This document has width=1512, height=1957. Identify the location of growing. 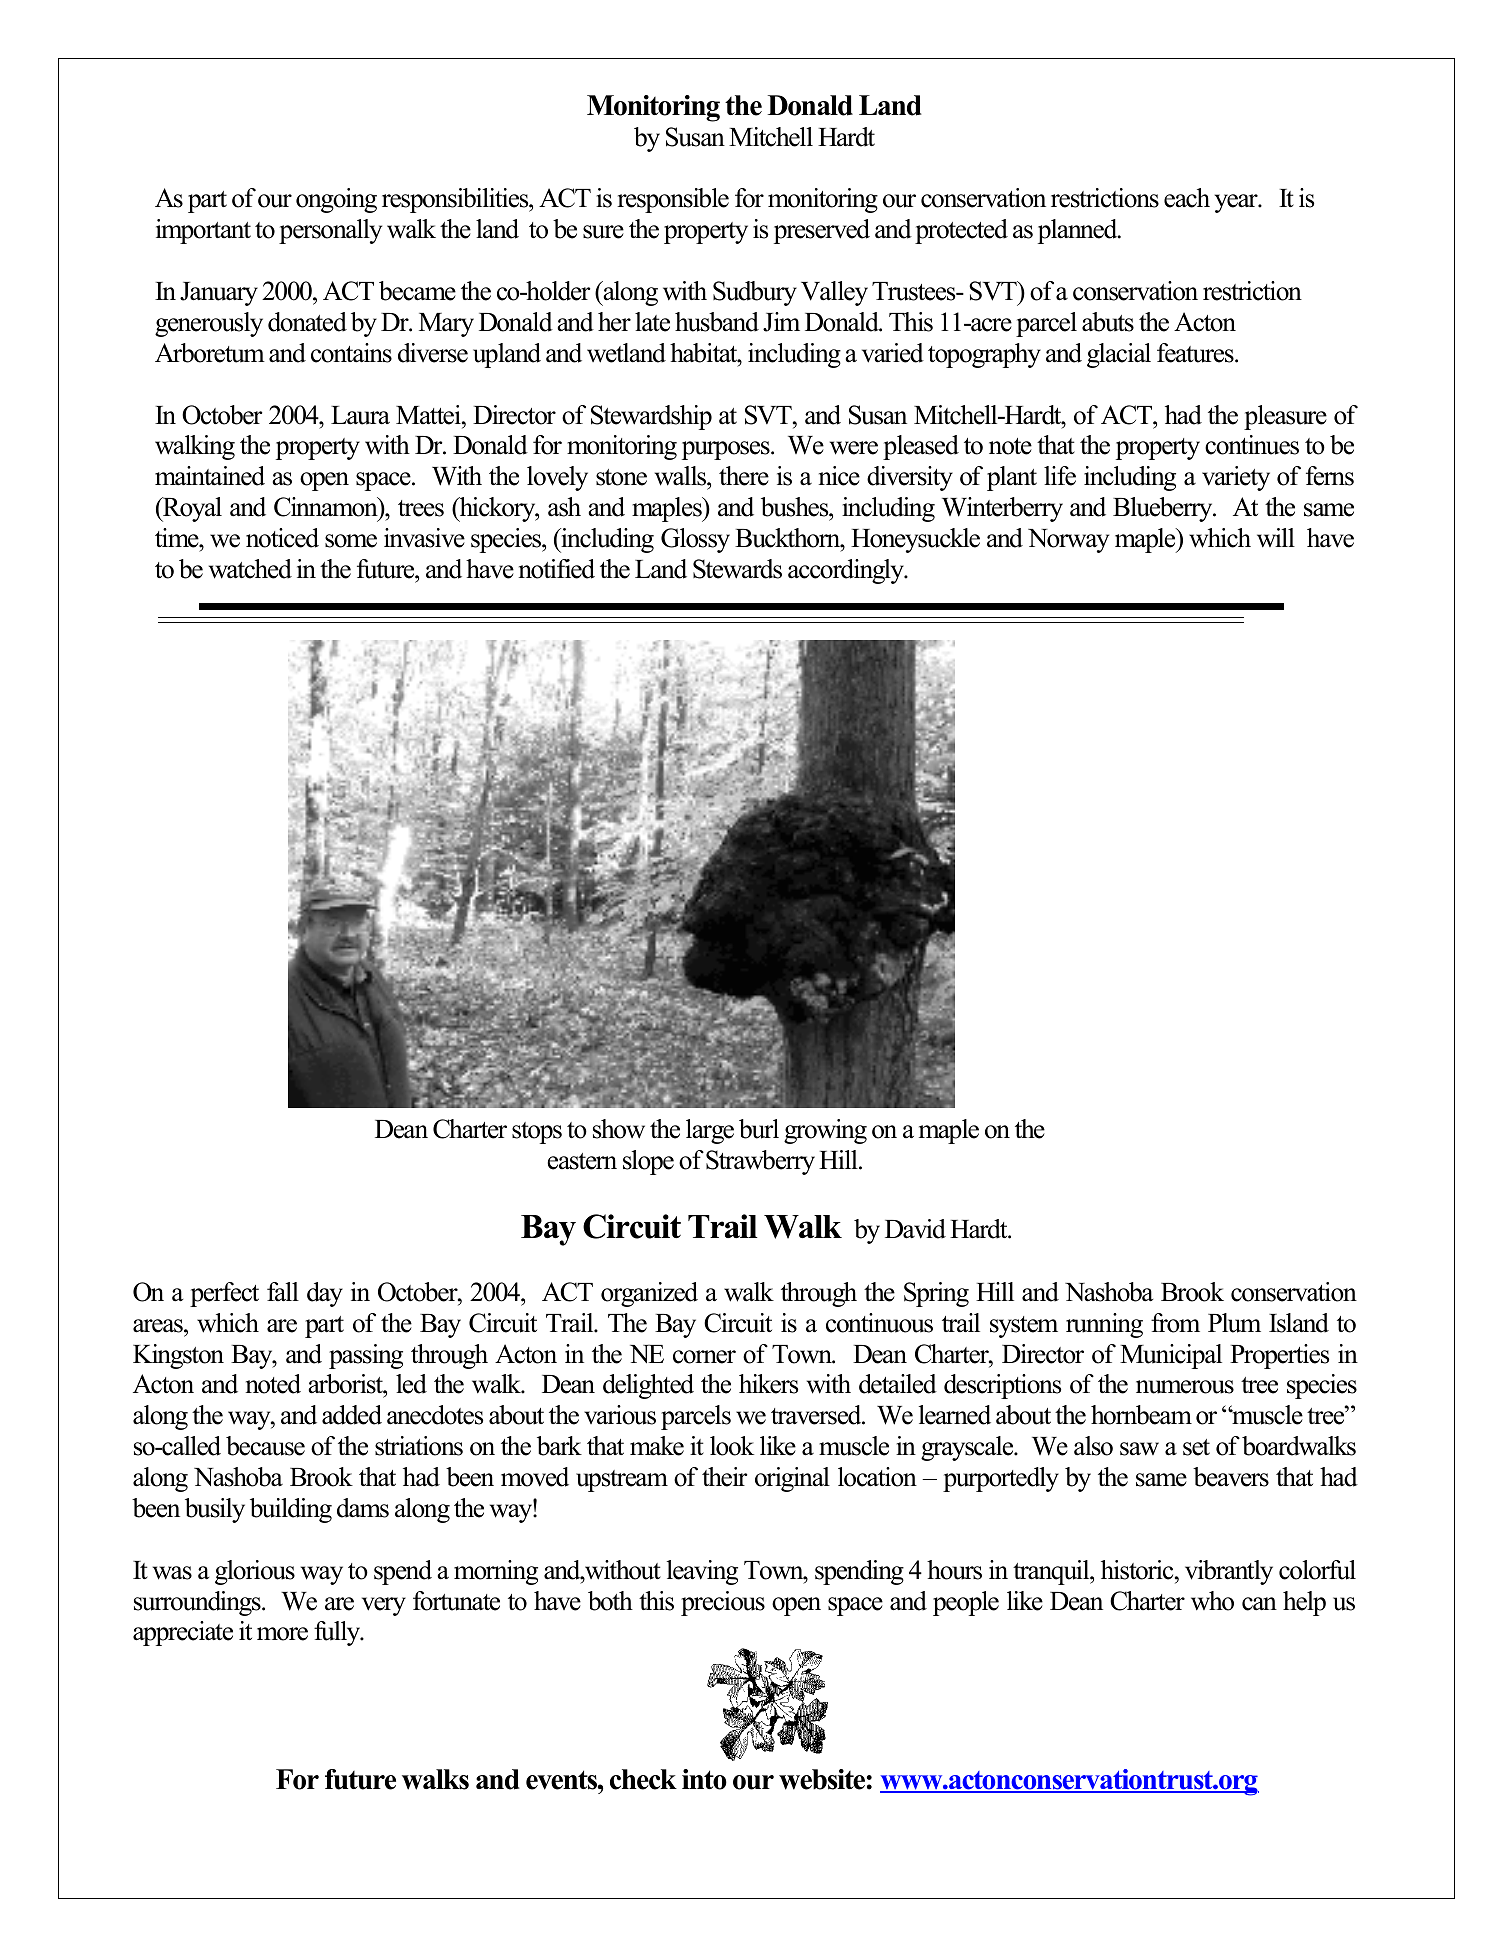
(825, 1131).
